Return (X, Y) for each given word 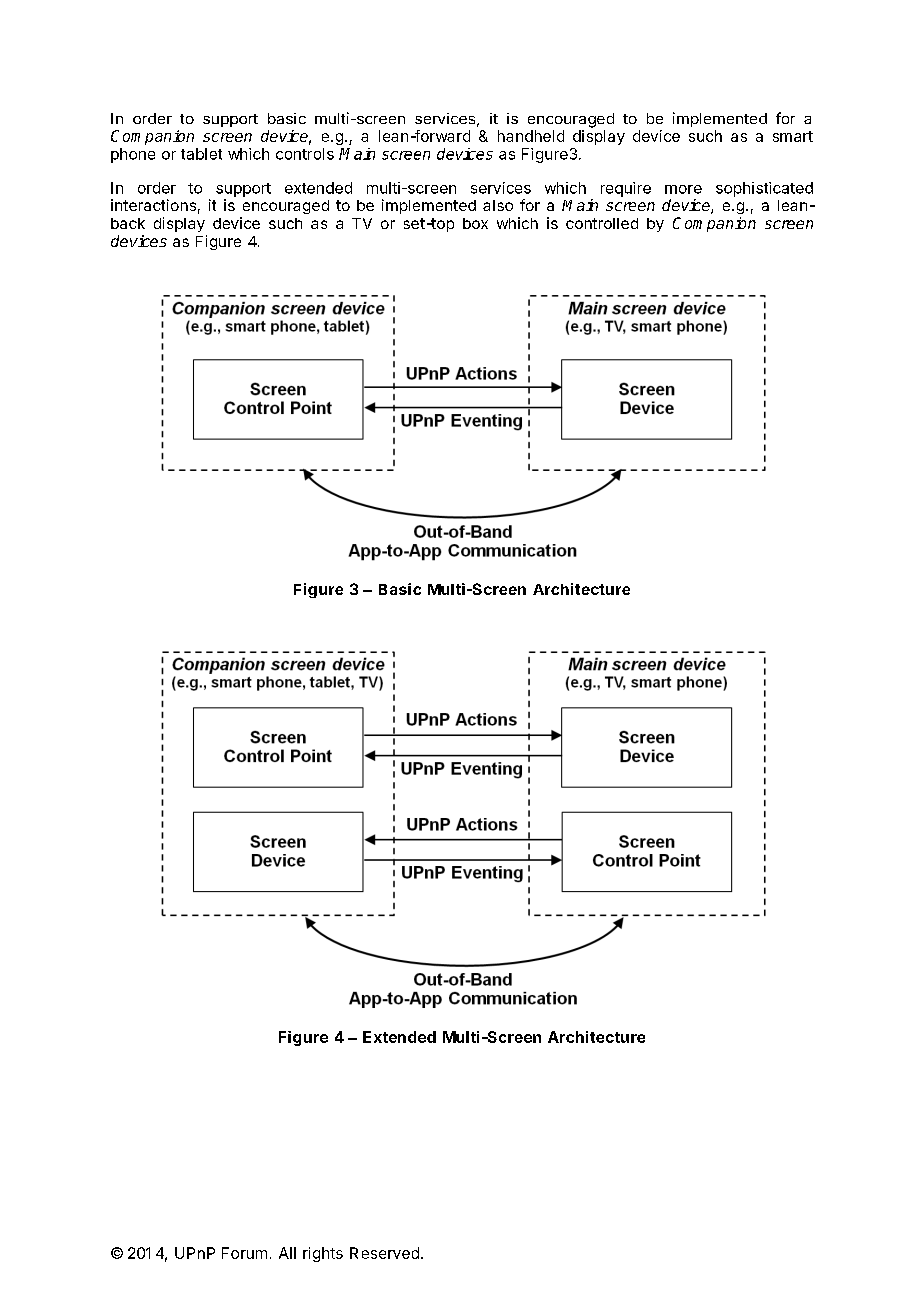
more (683, 189)
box (475, 223)
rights (323, 1254)
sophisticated (764, 189)
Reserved (384, 1253)
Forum (244, 1253)
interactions (153, 205)
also (498, 205)
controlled (602, 223)
